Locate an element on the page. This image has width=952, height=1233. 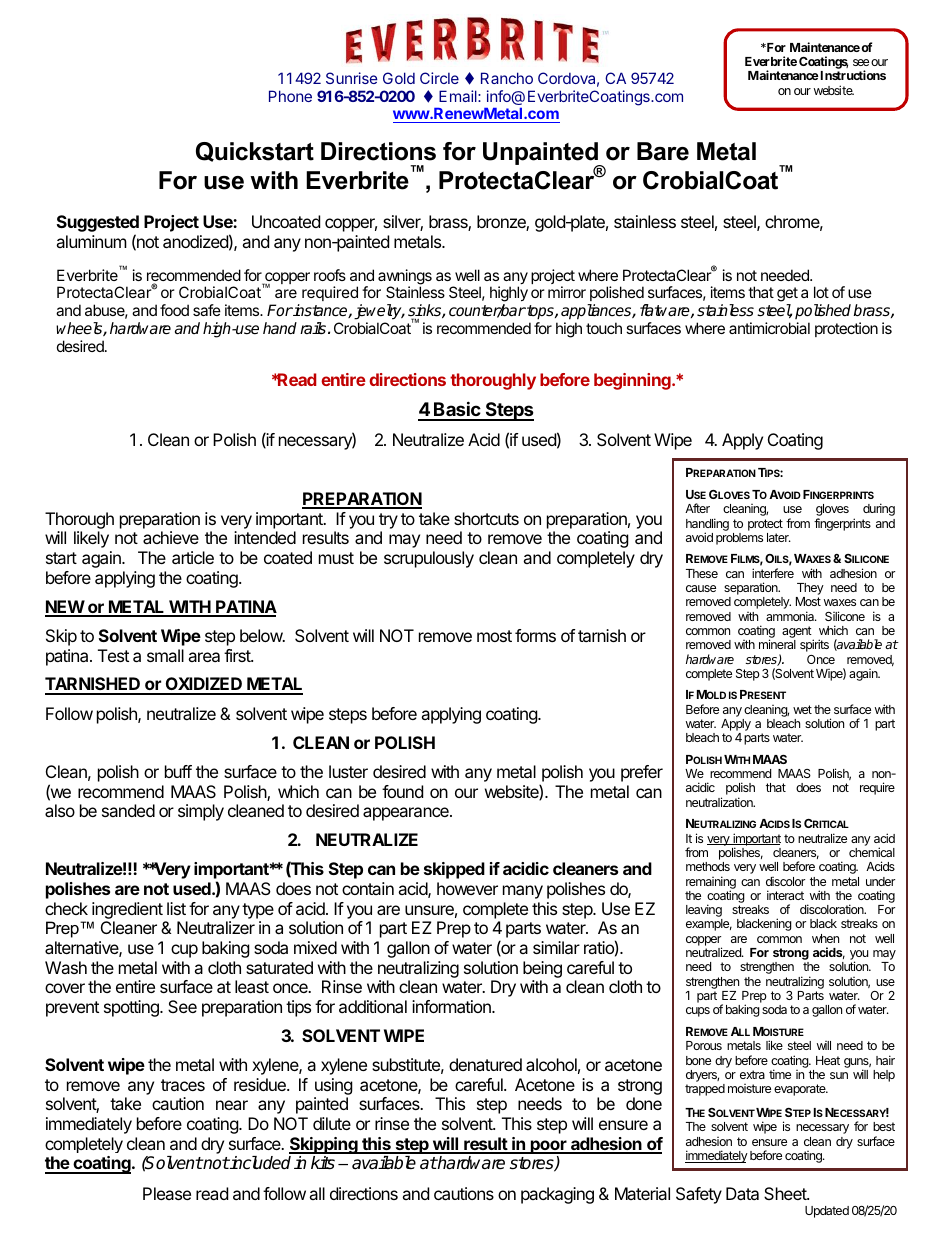
Please is located at coordinates (167, 1193).
